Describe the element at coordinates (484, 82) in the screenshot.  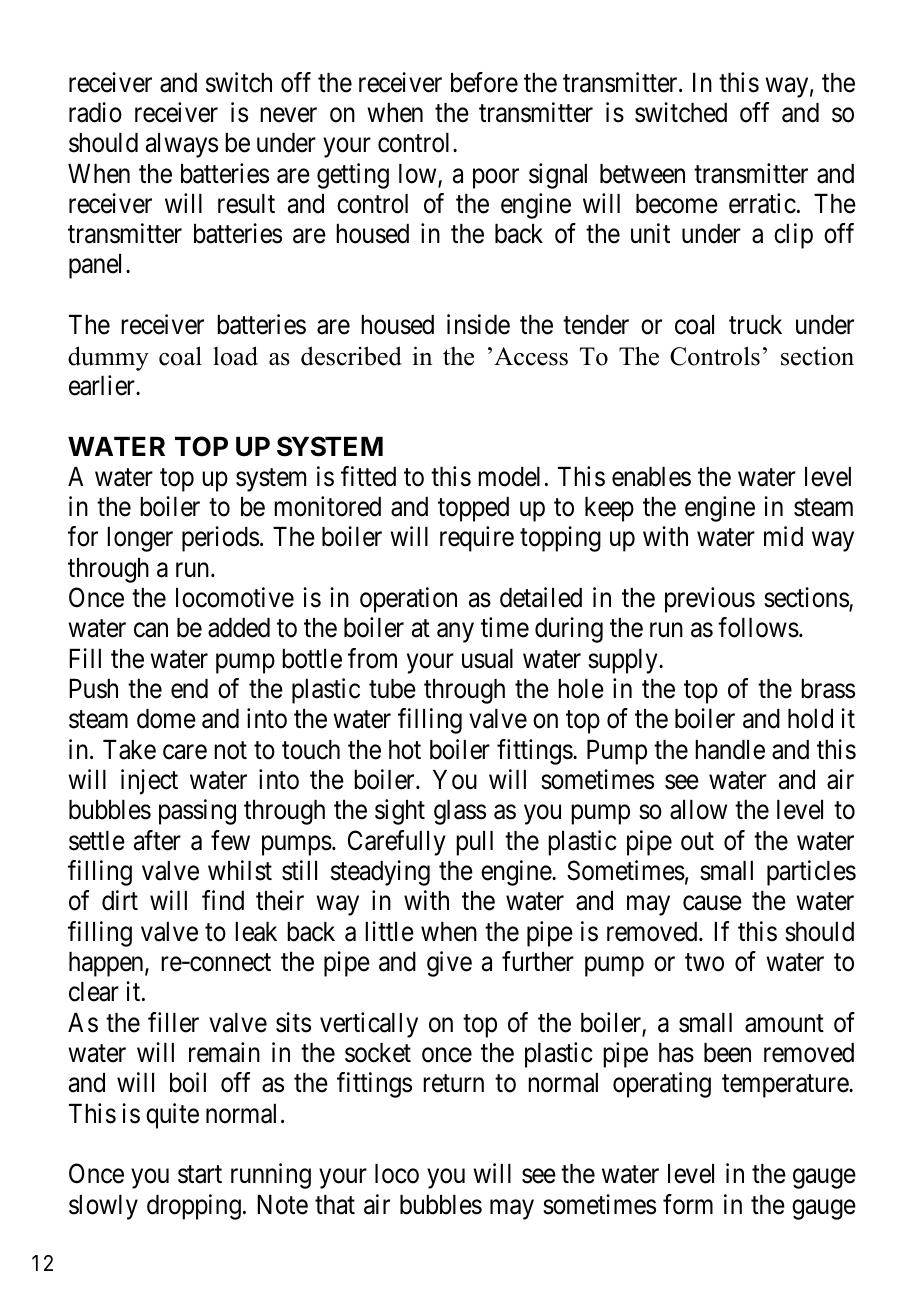
I see `before` at that location.
